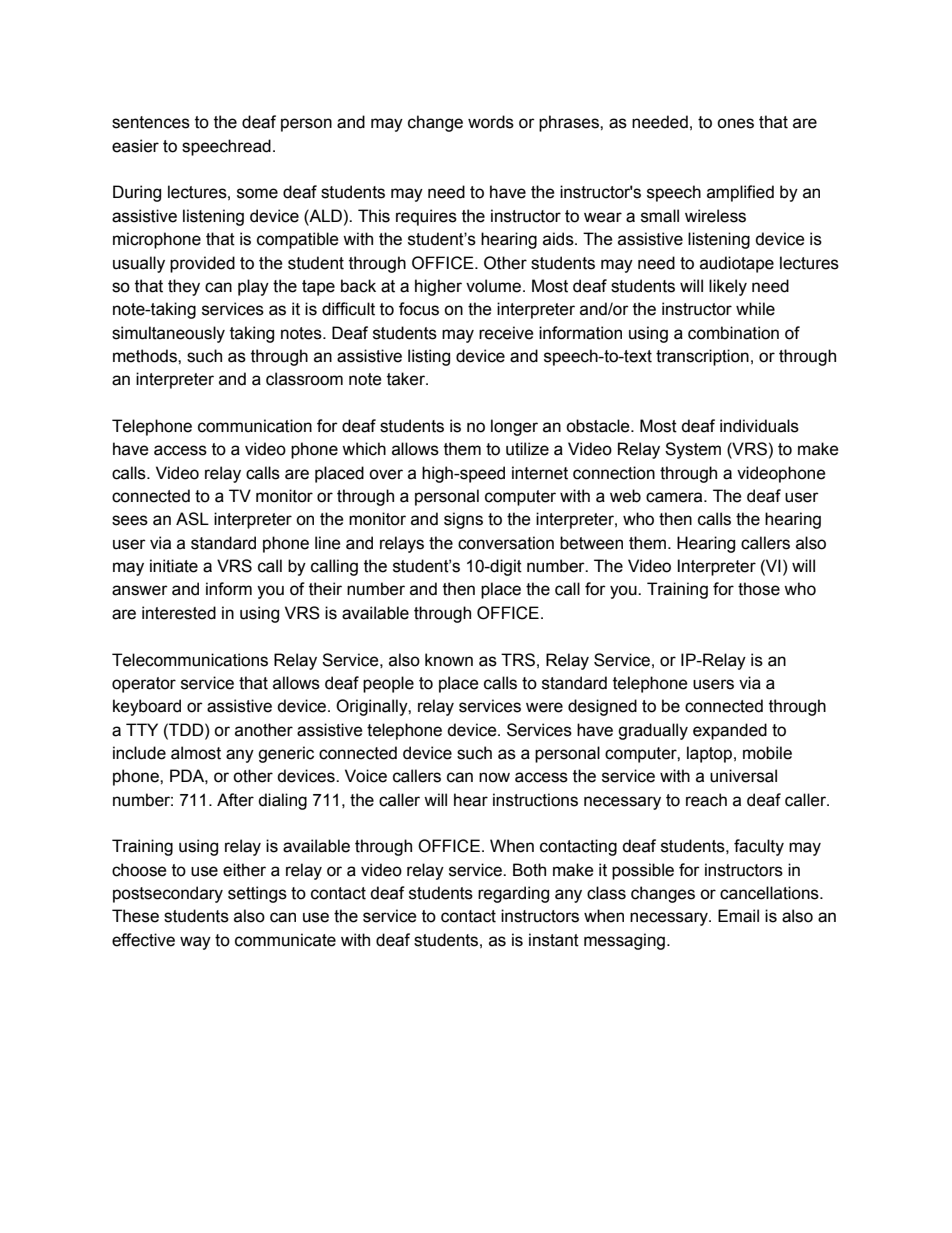  Describe the element at coordinates (151, 122) in the image. I see `sentences` at that location.
